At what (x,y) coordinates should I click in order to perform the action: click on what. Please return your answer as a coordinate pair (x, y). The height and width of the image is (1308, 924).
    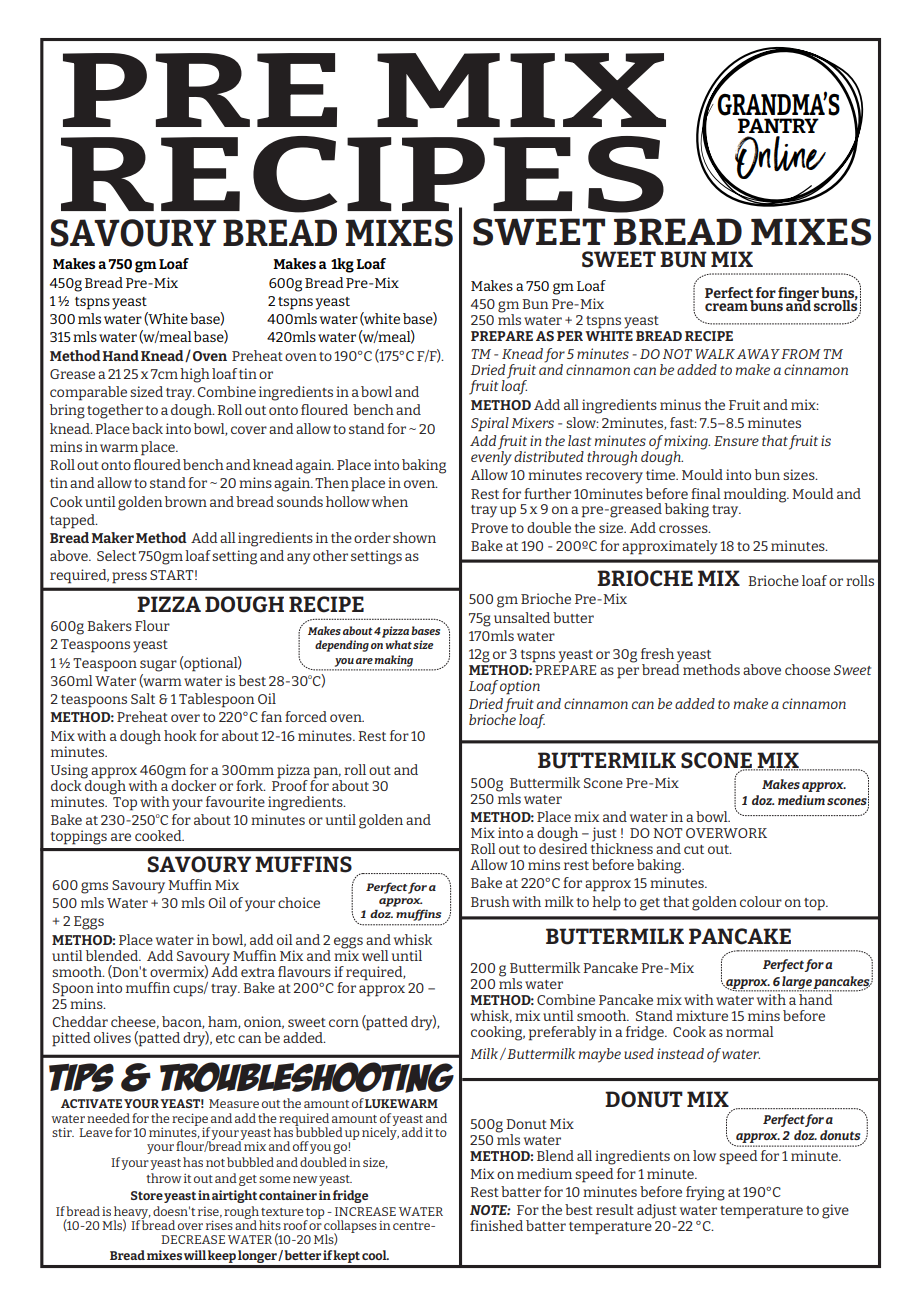
    Looking at the image, I should click on (398, 644).
